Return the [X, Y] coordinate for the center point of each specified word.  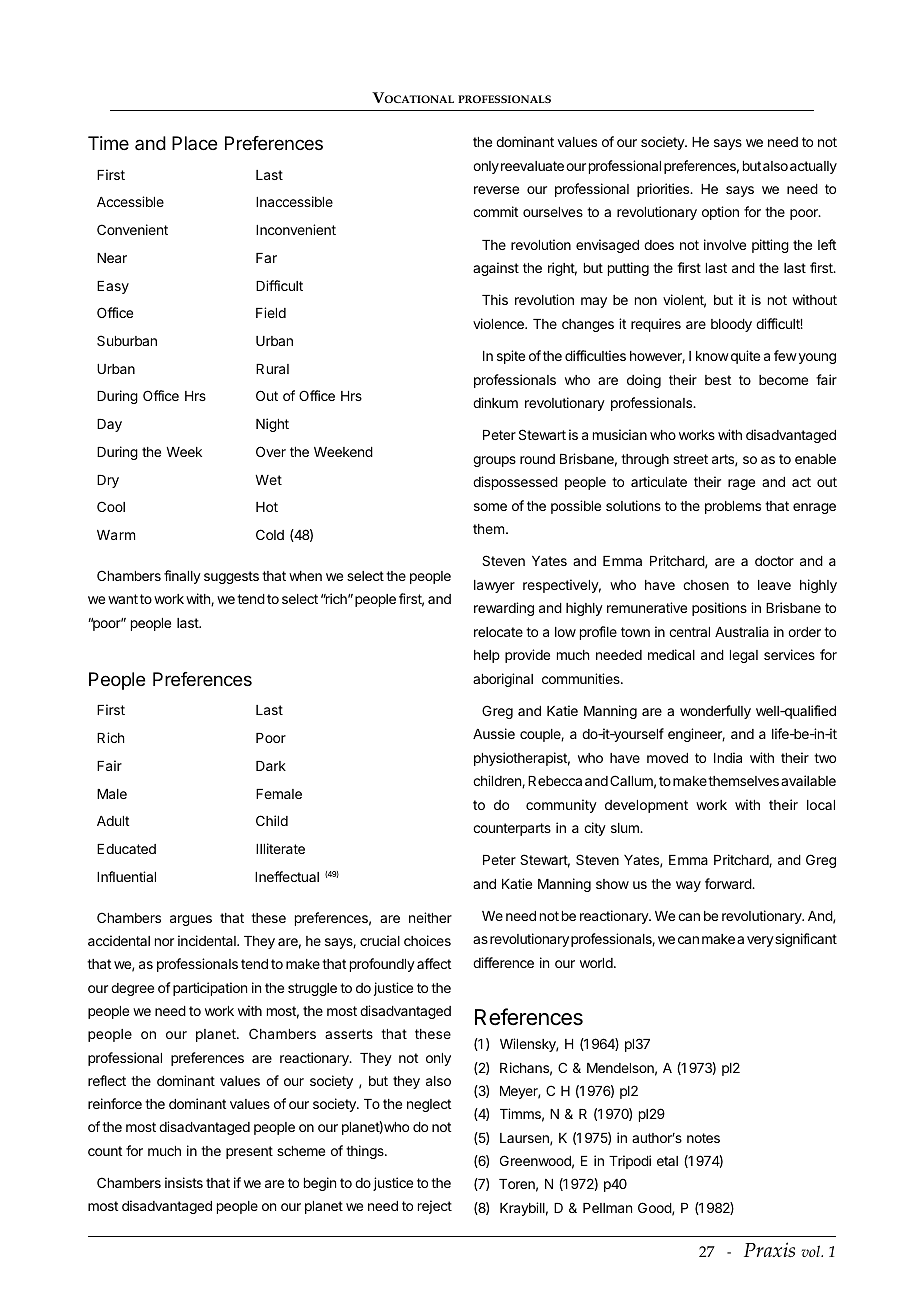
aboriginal [503, 680]
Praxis [769, 1250]
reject [435, 1207]
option [720, 213]
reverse [496, 190]
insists [184, 1182]
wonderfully [715, 712]
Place [194, 143]
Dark [271, 766]
